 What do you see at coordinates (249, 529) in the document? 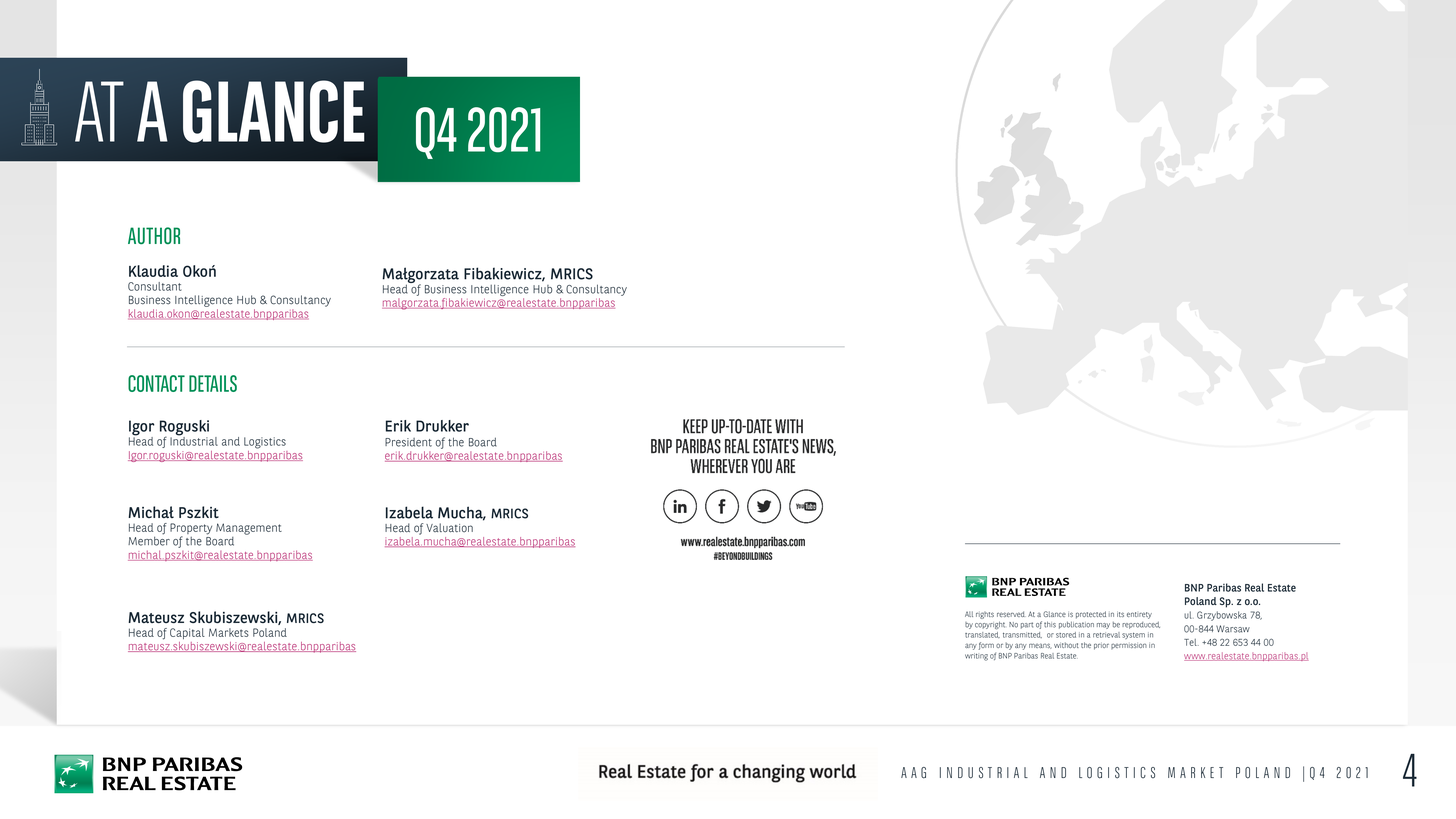
I see `Management` at bounding box center [249, 529].
